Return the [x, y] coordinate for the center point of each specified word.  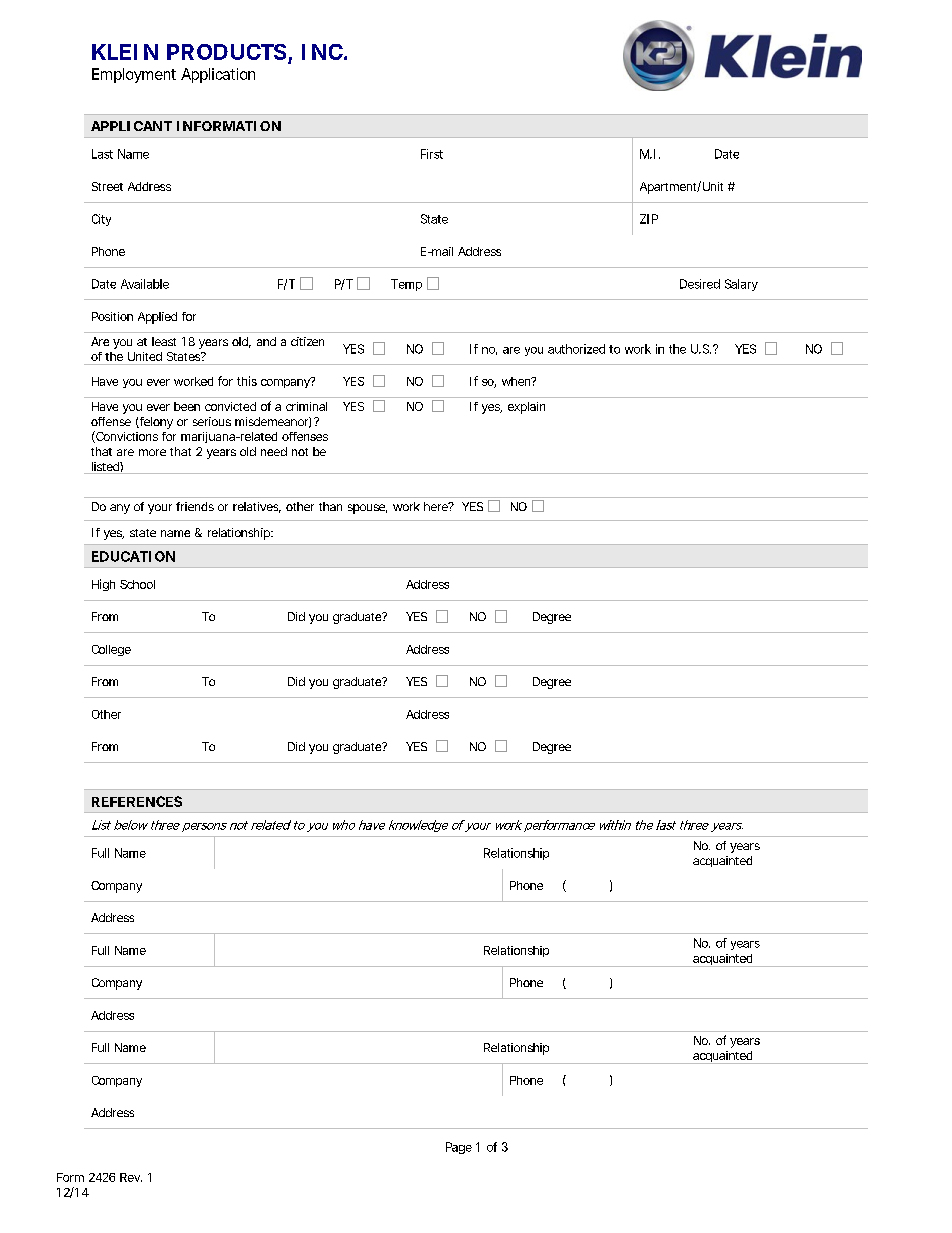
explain [526, 408]
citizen [307, 341]
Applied [157, 318]
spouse [367, 509]
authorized [576, 349]
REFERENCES [137, 801]
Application [218, 75]
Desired [700, 284]
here [438, 506]
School [137, 584]
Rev [131, 1177]
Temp [406, 285]
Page [459, 1148]
